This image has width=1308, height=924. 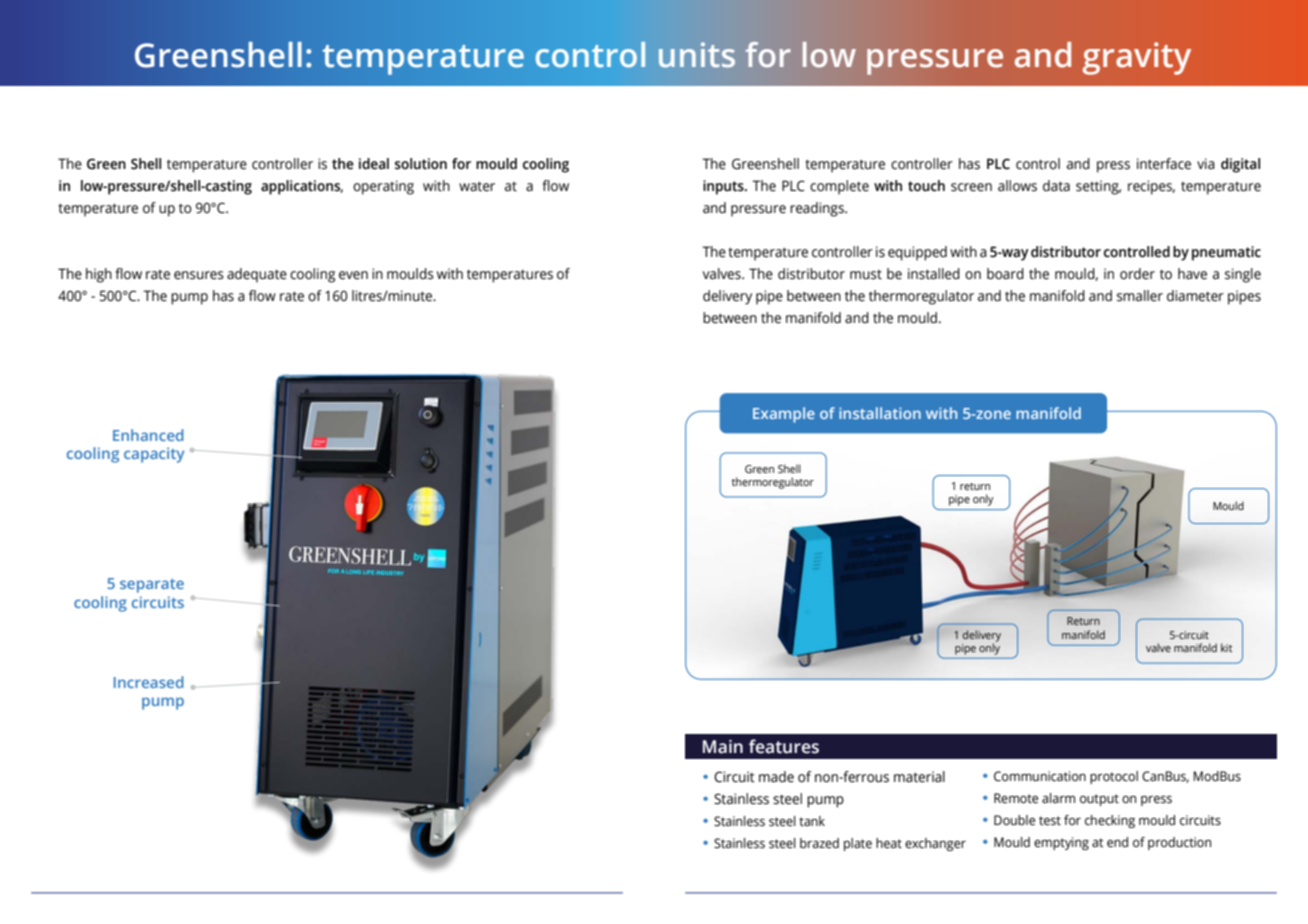 What do you see at coordinates (812, 821) in the image?
I see `tank` at bounding box center [812, 821].
